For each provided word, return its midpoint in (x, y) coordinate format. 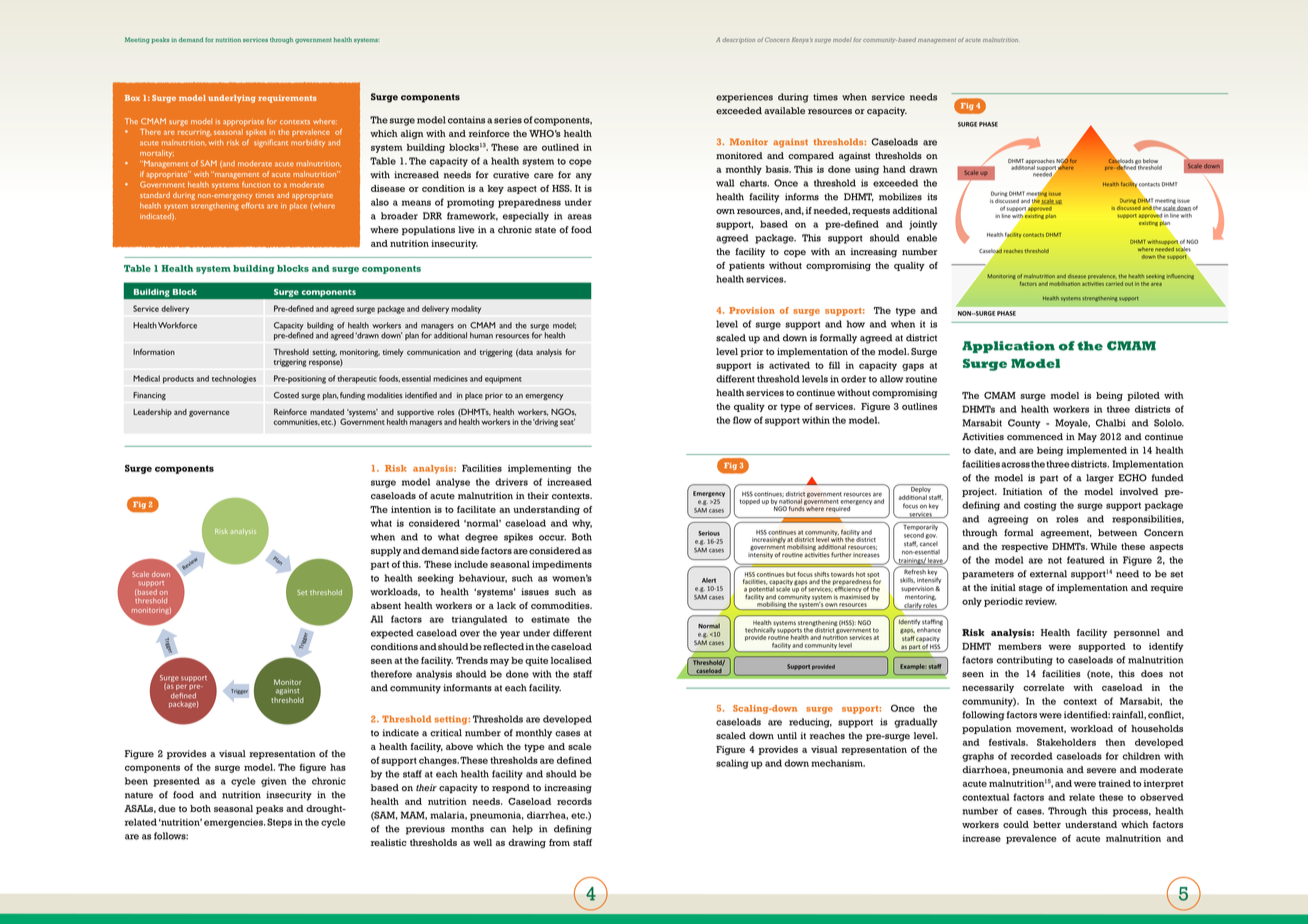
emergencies (234, 823)
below (1150, 161)
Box (132, 98)
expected (392, 634)
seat (567, 421)
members (1020, 646)
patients (747, 266)
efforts (252, 205)
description (738, 40)
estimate (550, 619)
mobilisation (1064, 284)
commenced (1035, 437)
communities (296, 422)
